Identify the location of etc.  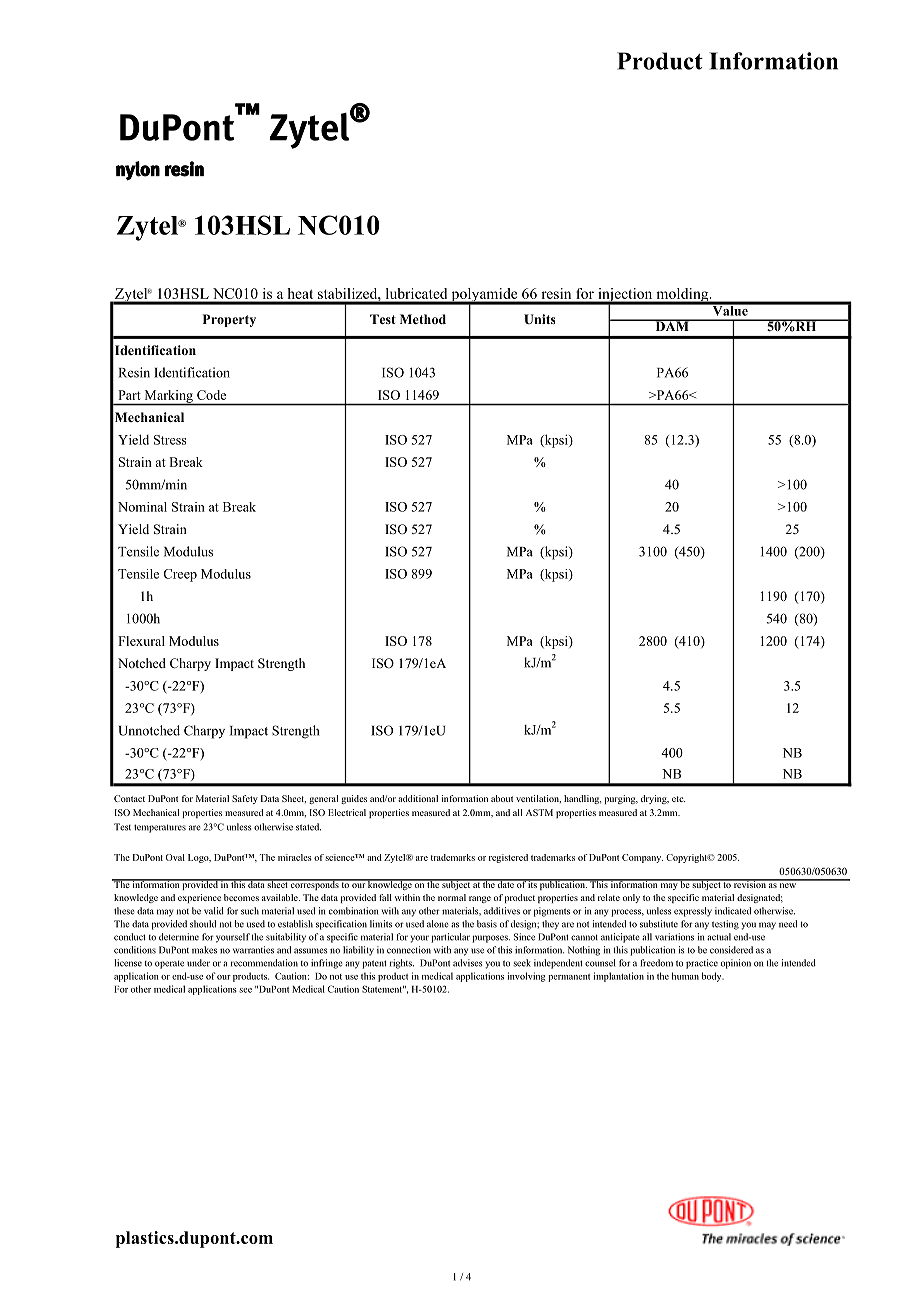
(678, 799).
